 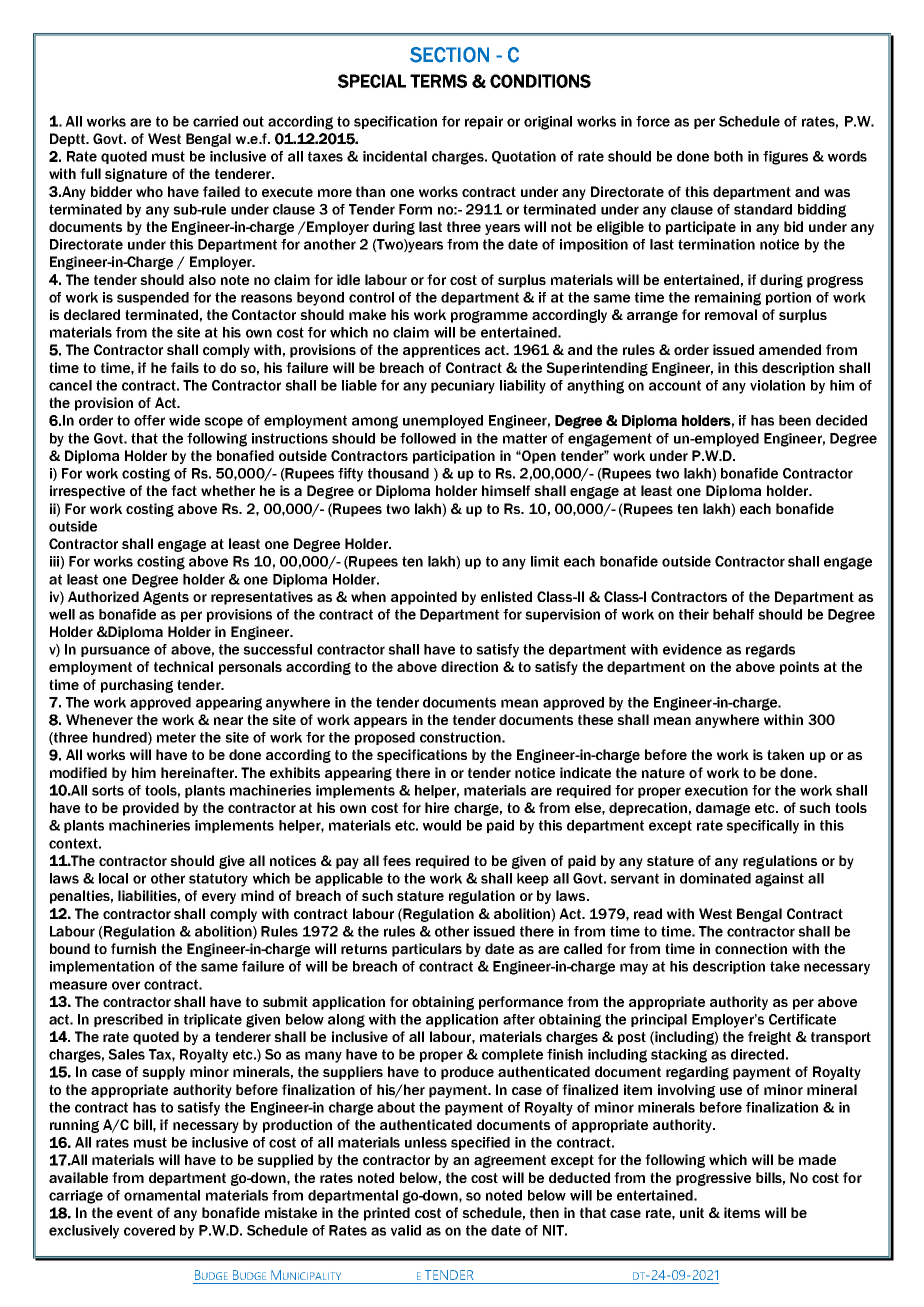 I want to click on specifically, so click(x=762, y=827).
